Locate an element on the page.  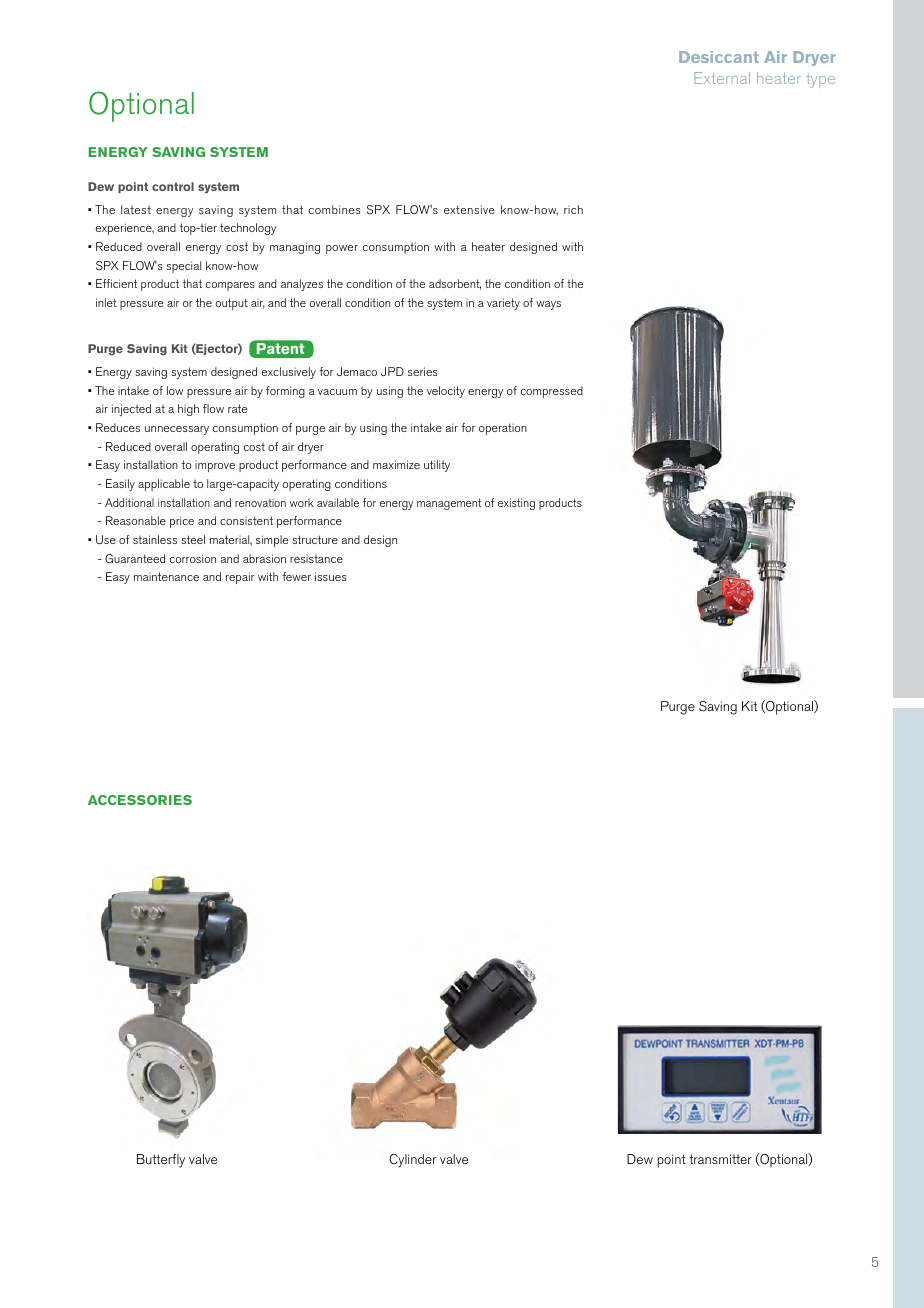
output is located at coordinates (232, 304).
